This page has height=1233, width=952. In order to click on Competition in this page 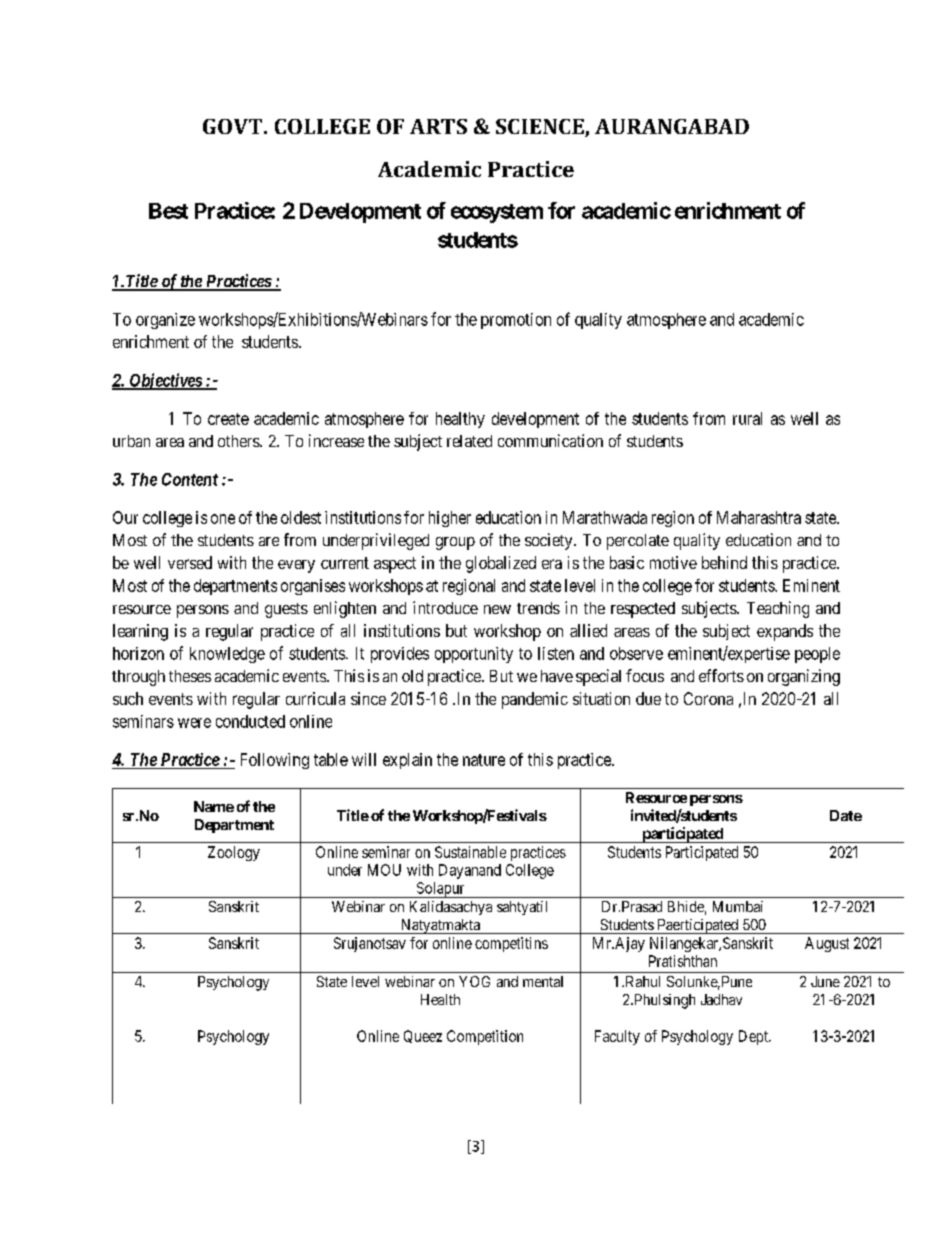, I will do `click(485, 1037)`.
